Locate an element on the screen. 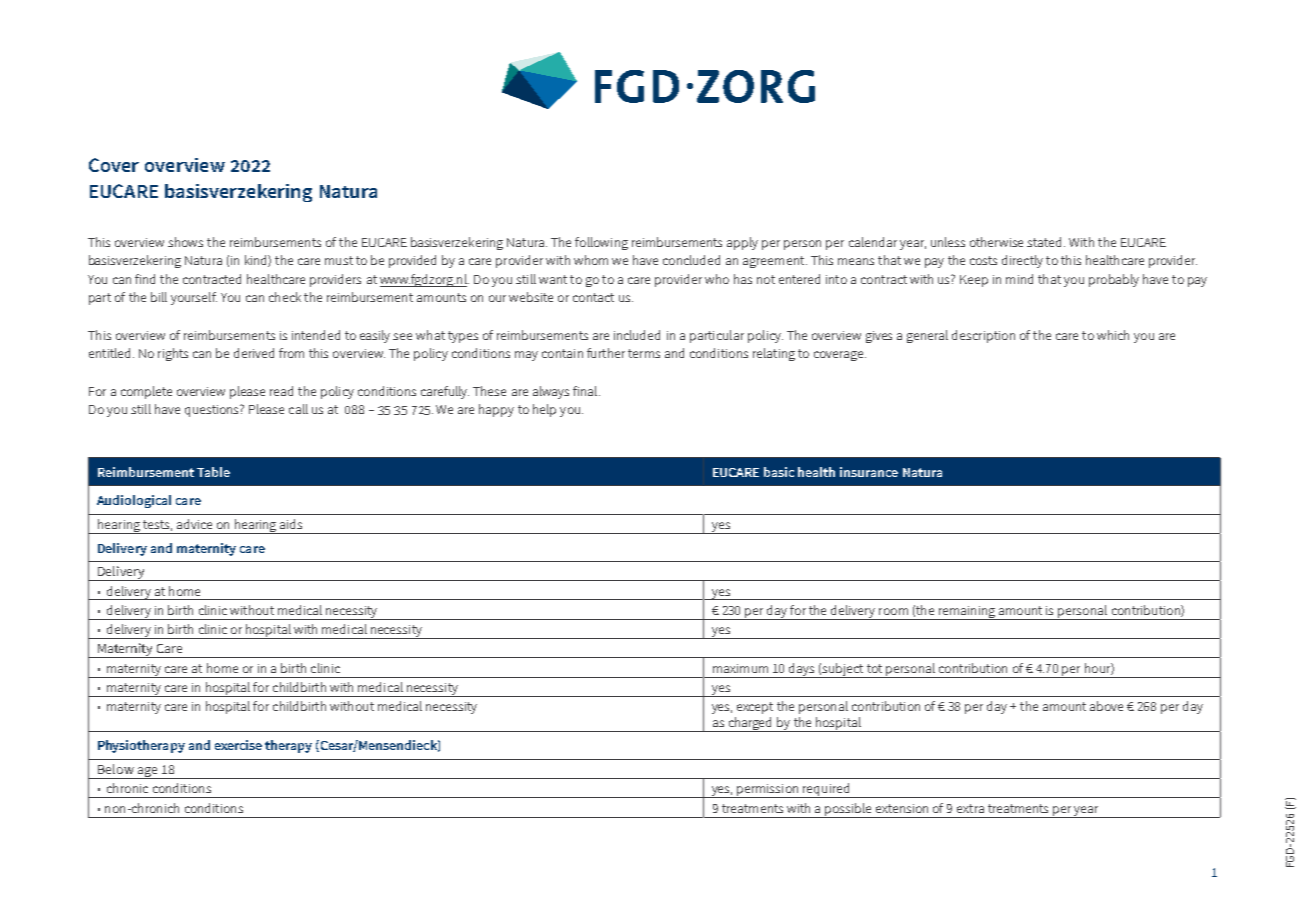 Image resolution: width=1308 pixels, height=924 pixels. whom is located at coordinates (591, 260).
